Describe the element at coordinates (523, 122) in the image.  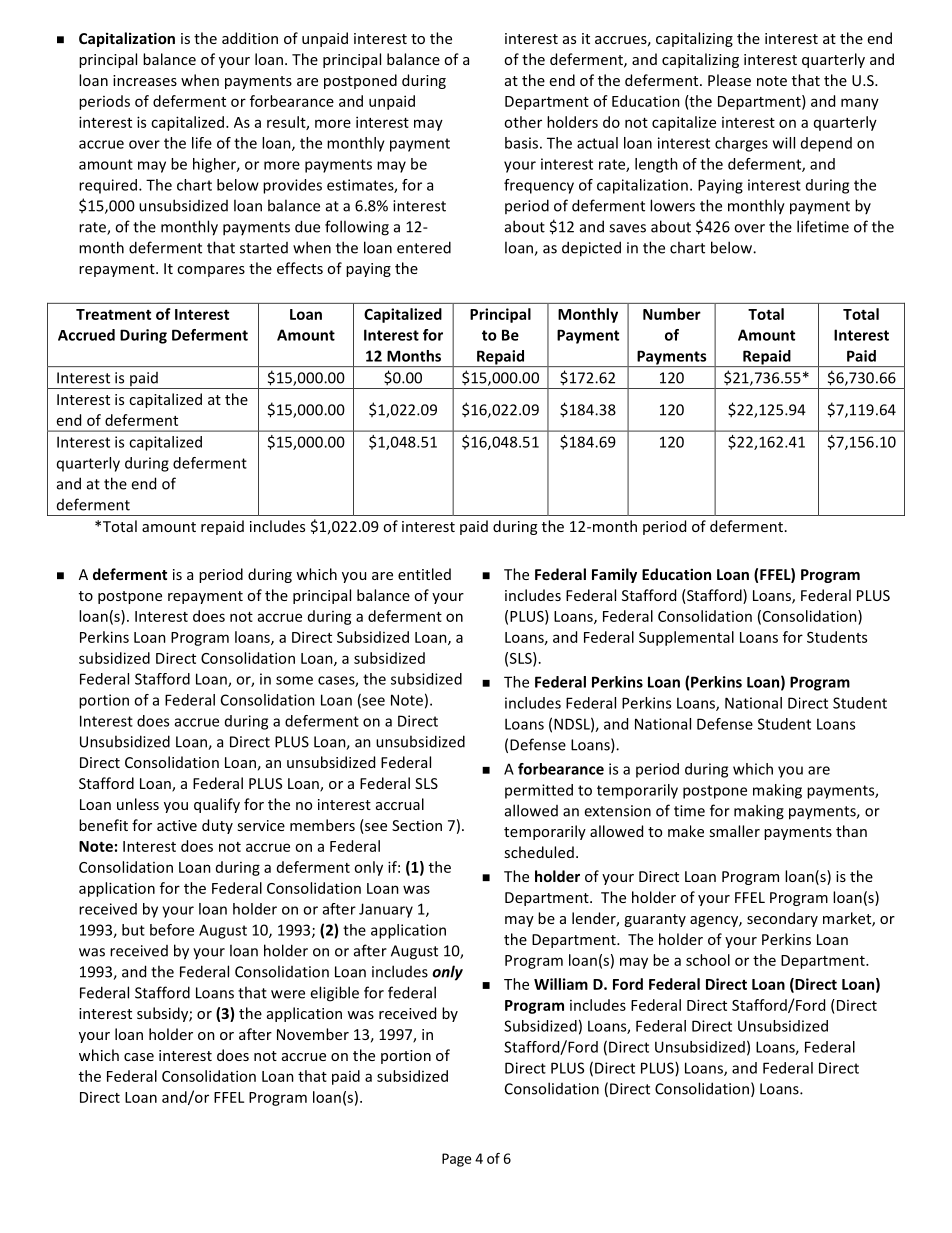
I see `other` at that location.
